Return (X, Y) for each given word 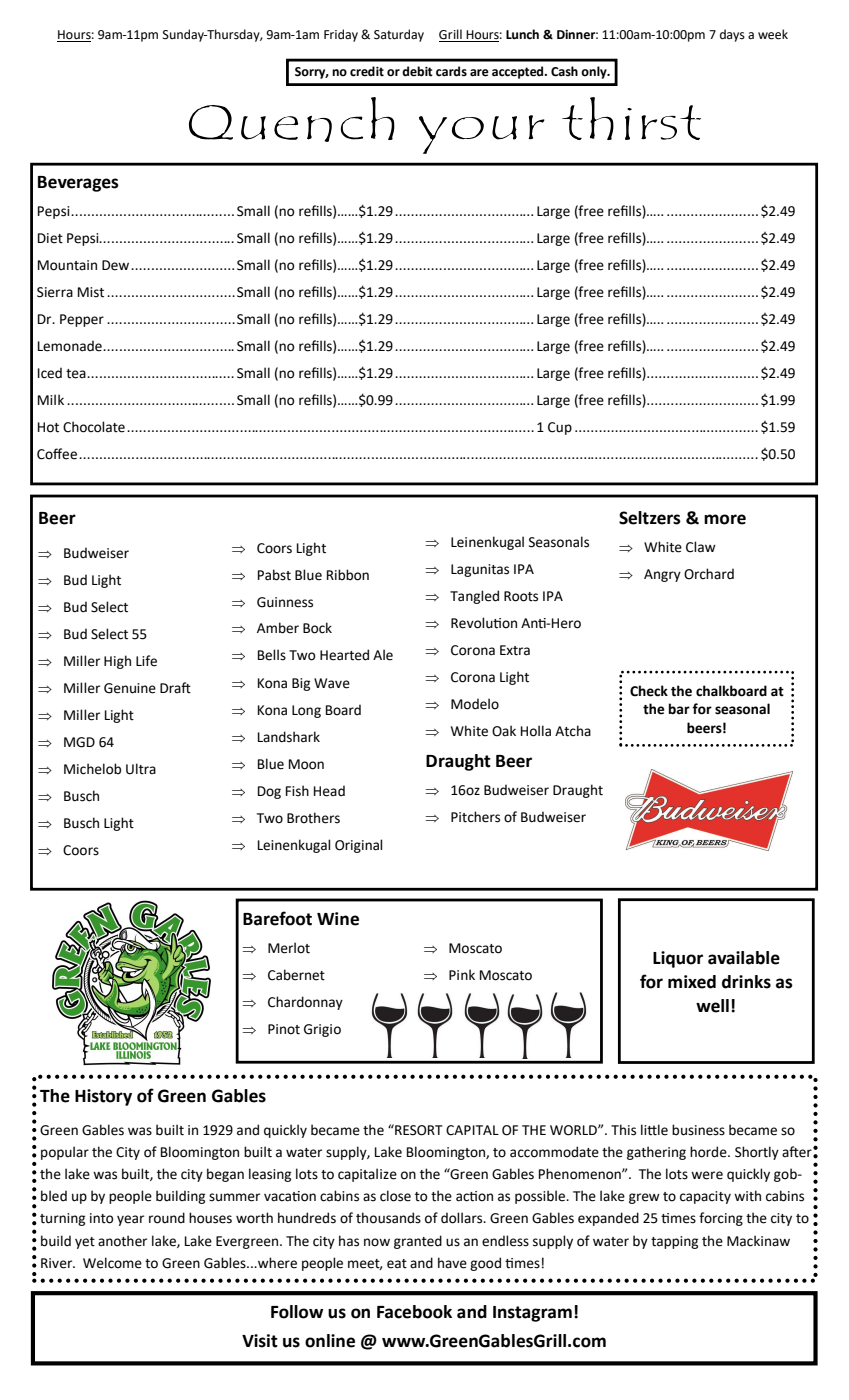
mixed (692, 982)
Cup (560, 428)
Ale (383, 655)
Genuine (130, 688)
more (725, 519)
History (103, 1097)
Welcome (112, 1263)
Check (649, 691)
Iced (50, 373)
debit (417, 71)
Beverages (78, 184)
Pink (462, 974)
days (732, 35)
